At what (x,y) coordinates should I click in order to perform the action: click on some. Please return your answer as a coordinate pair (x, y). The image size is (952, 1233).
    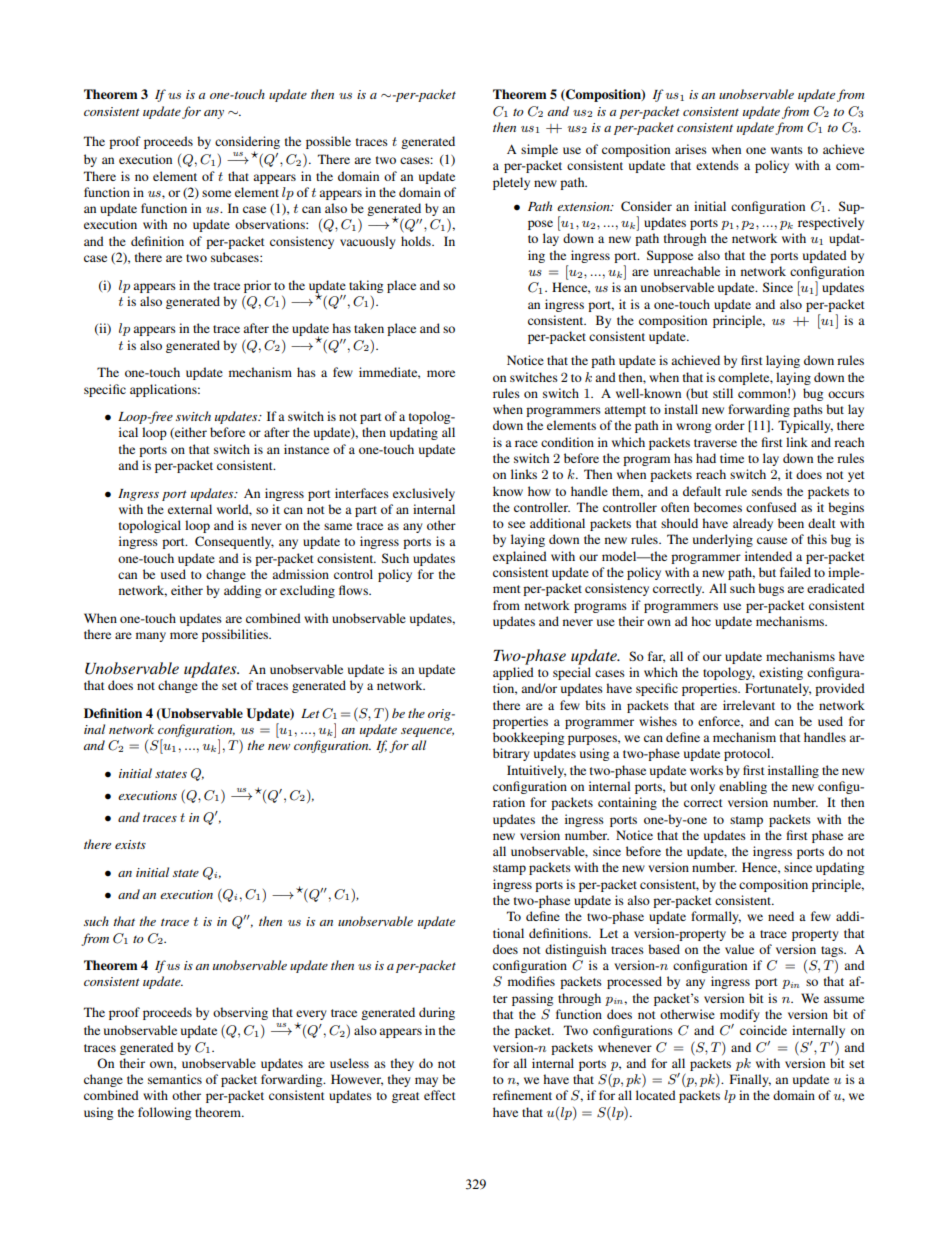
    Looking at the image, I should click on (216, 193).
